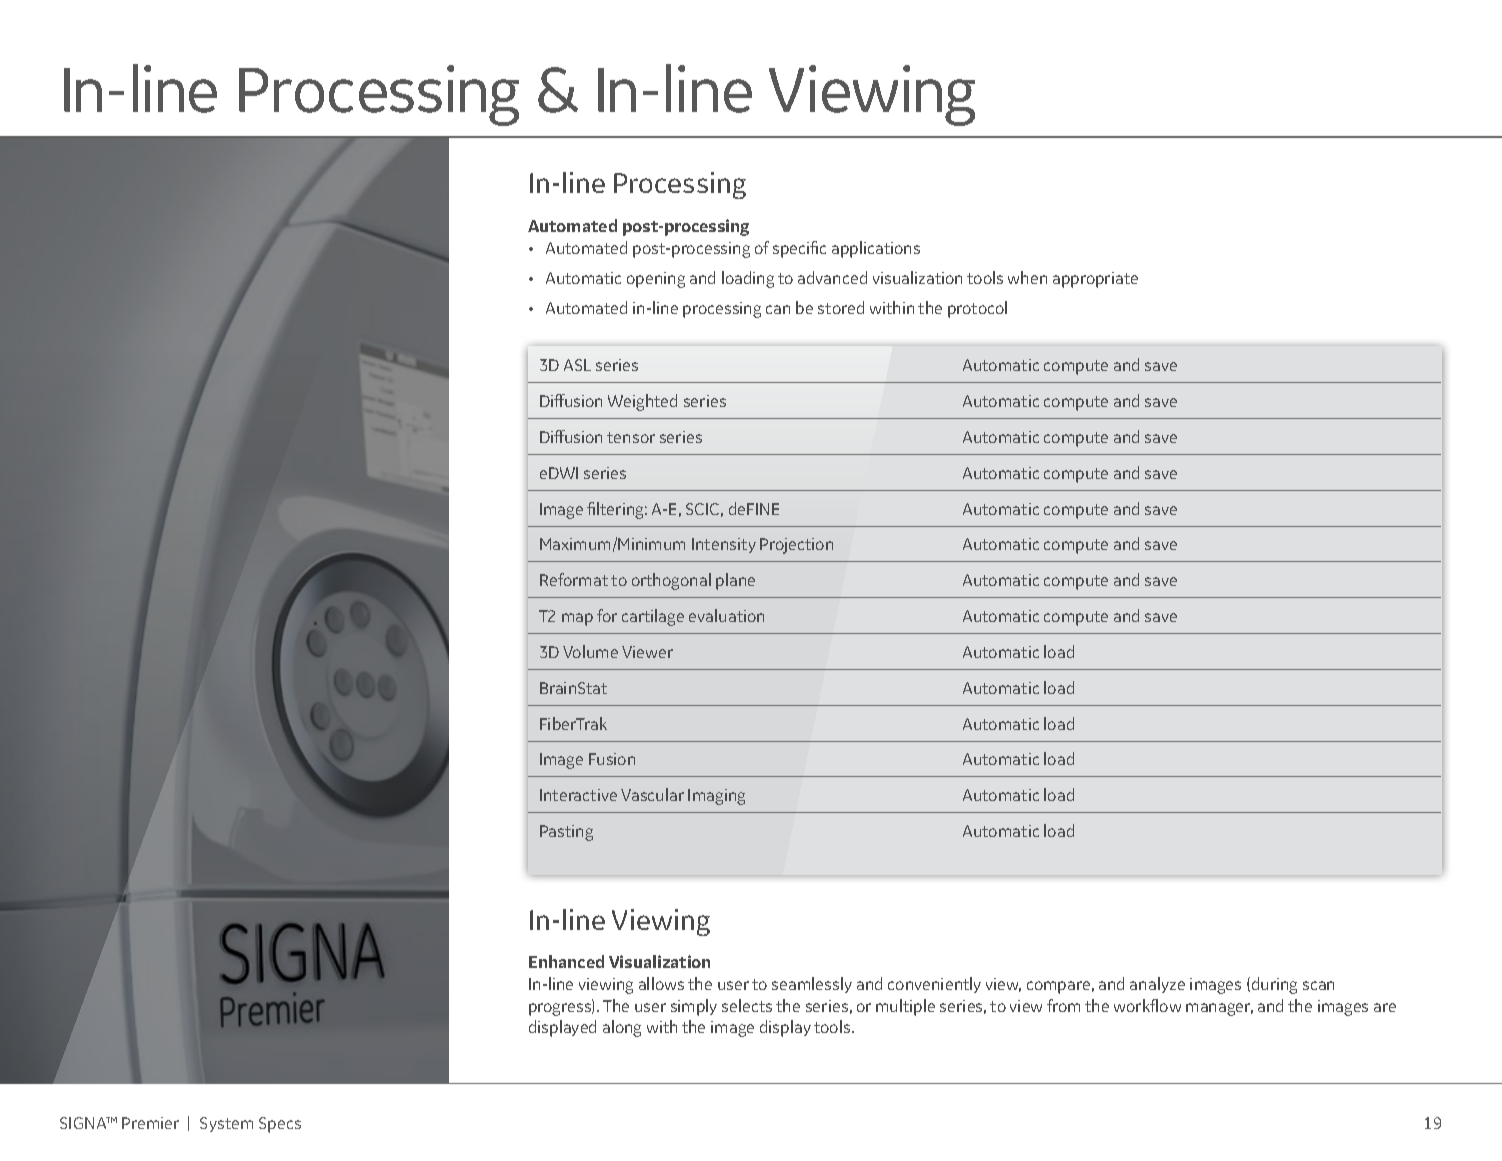  I want to click on evaluation, so click(726, 615).
